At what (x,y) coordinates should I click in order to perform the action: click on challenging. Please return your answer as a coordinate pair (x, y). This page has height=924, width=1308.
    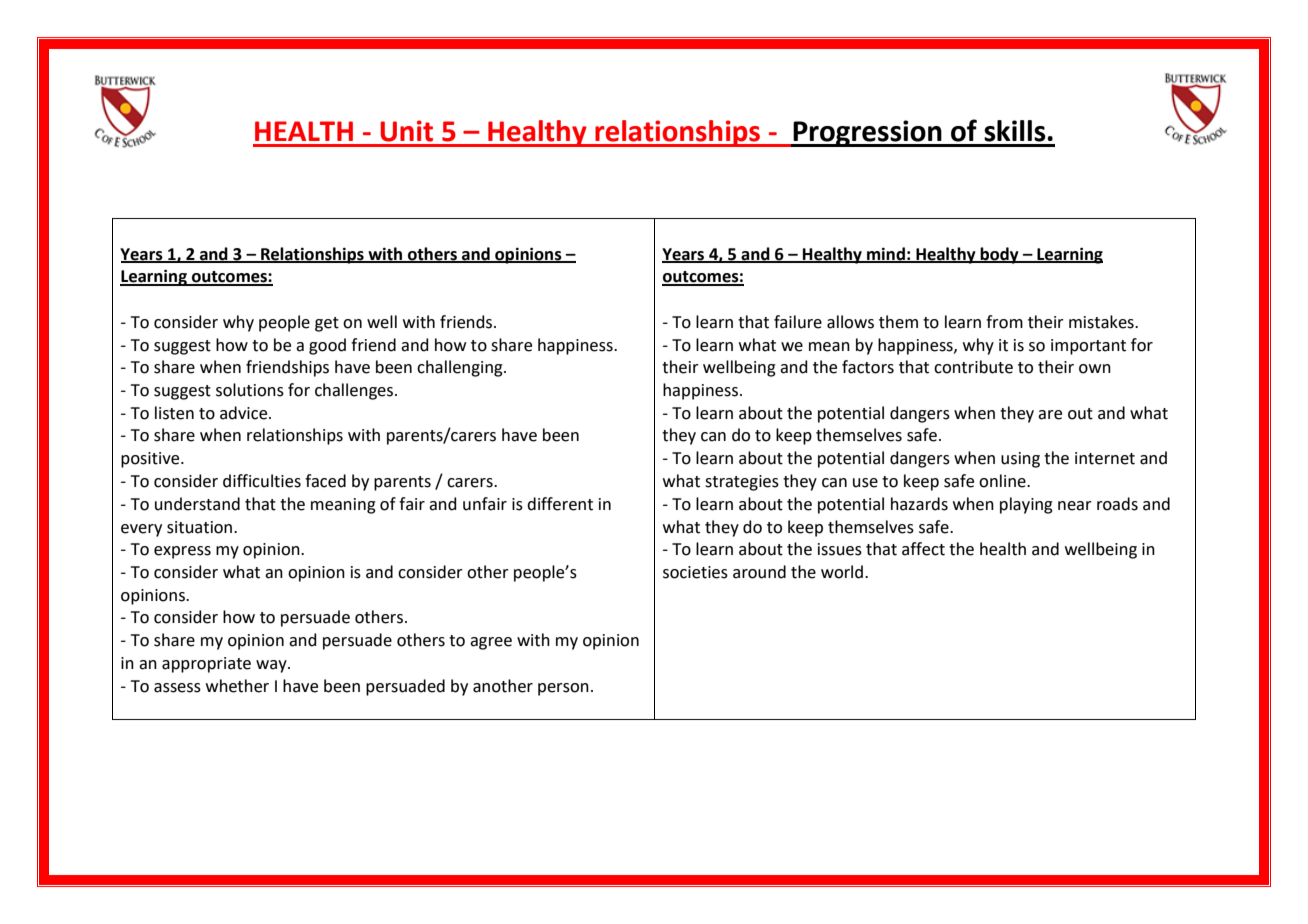
    Looking at the image, I should click on (461, 368).
